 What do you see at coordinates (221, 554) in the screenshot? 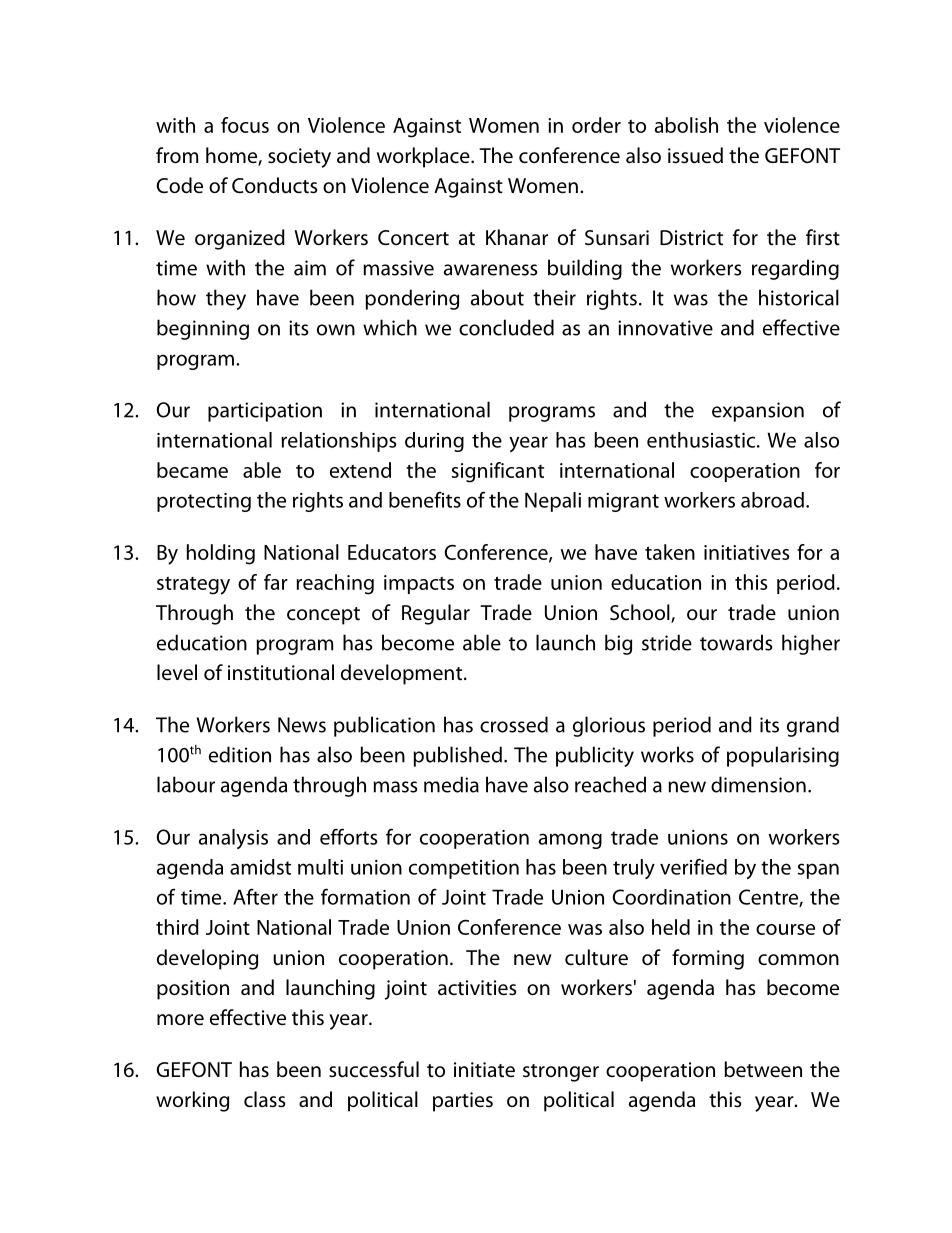
I see `holding` at bounding box center [221, 554].
